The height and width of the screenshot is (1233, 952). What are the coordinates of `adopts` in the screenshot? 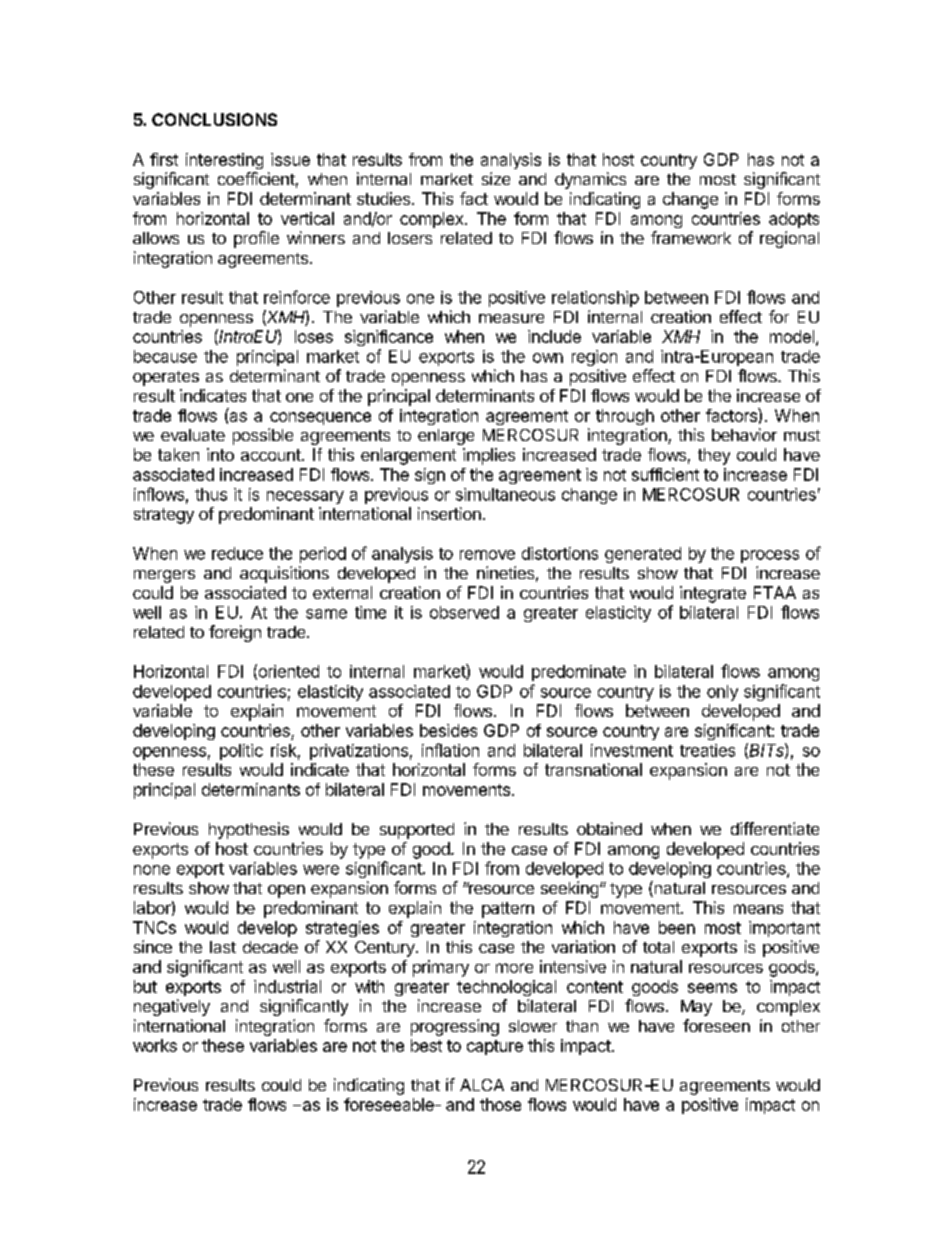 It's located at (794, 220).
